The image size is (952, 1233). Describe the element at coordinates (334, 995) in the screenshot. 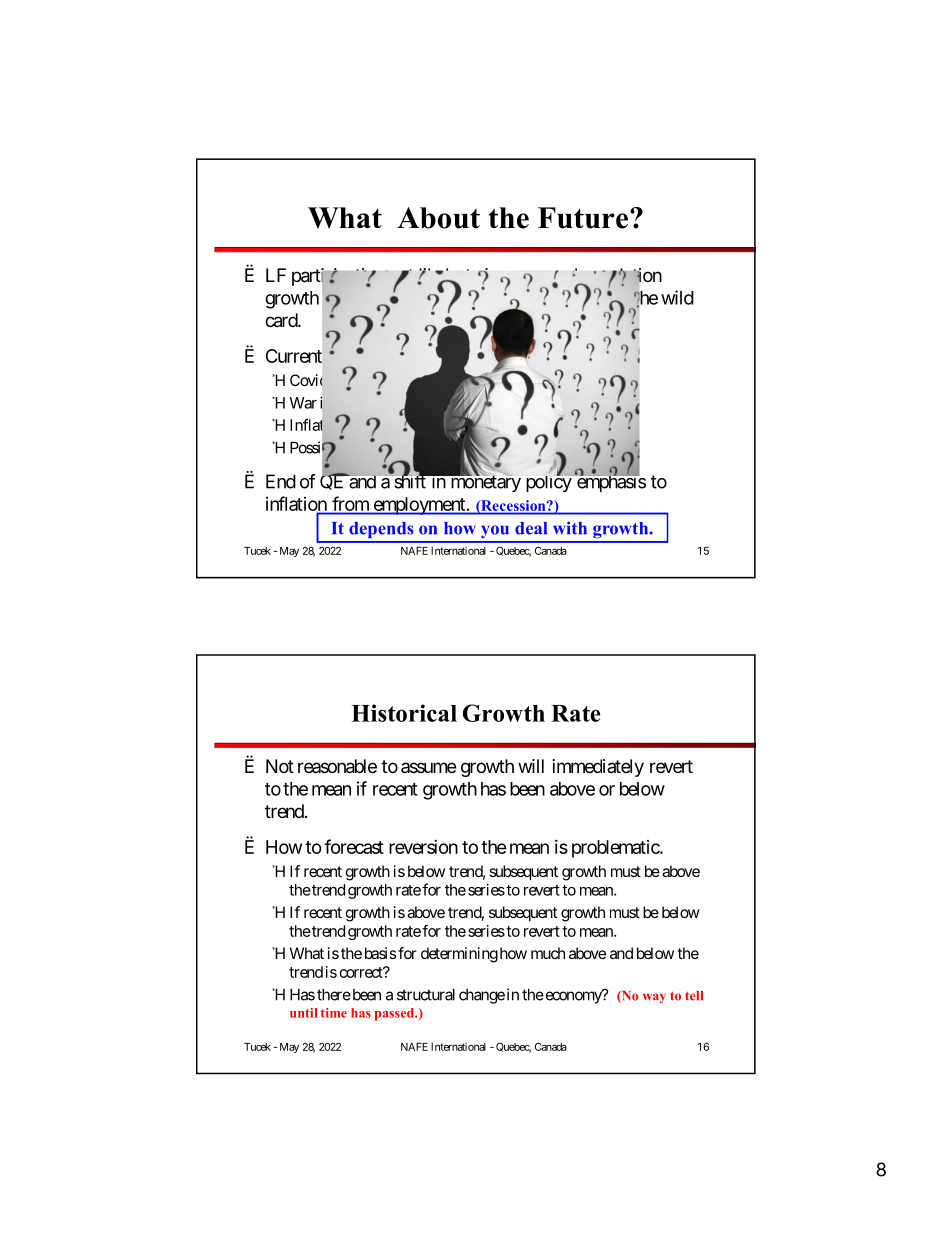

I see `there` at that location.
